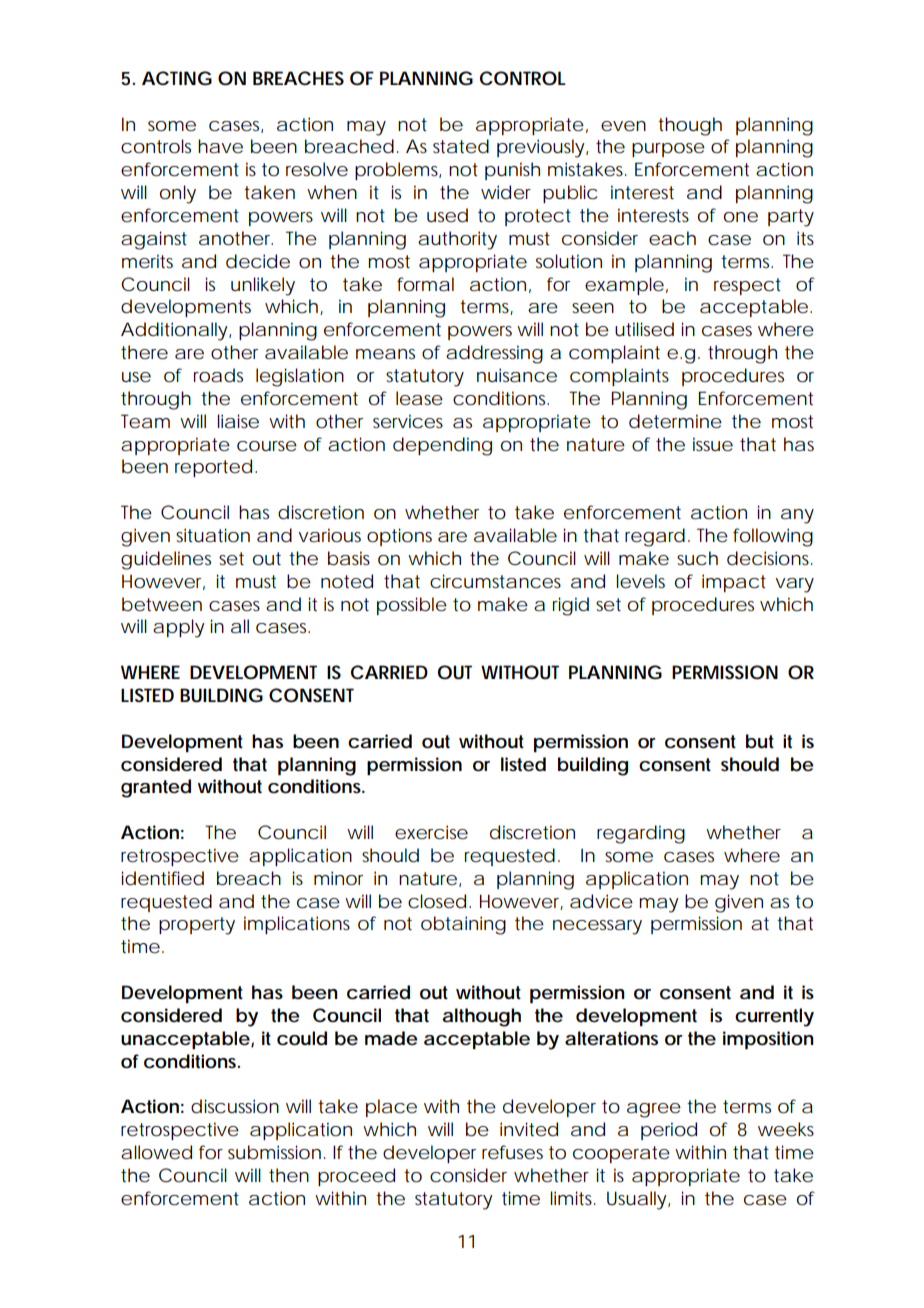 The height and width of the screenshot is (1308, 924). What do you see at coordinates (220, 146) in the screenshot?
I see `have` at bounding box center [220, 146].
